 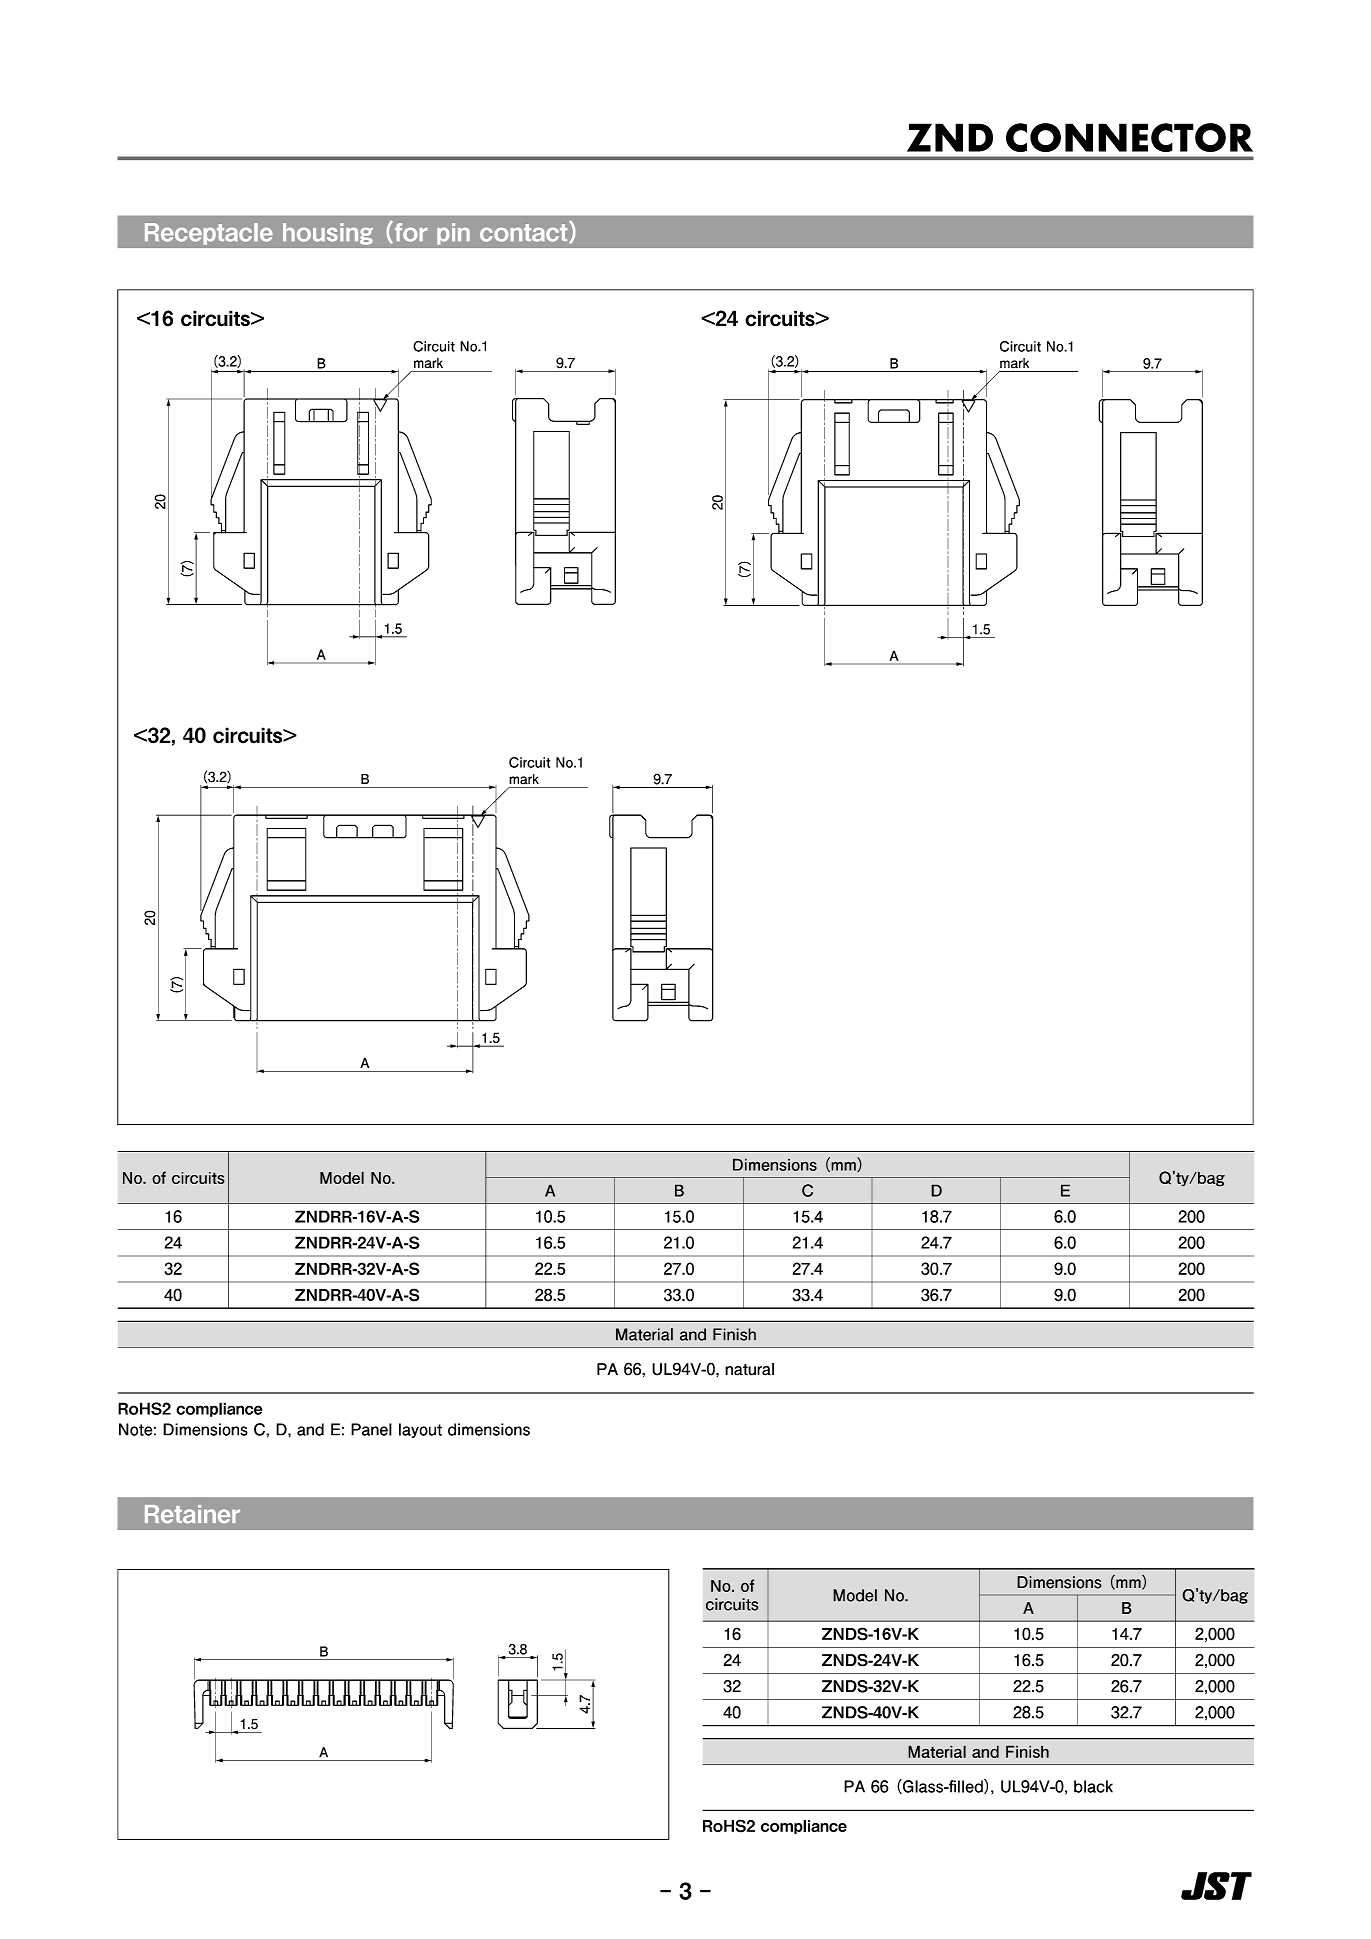 I want to click on natural, so click(x=749, y=1369).
